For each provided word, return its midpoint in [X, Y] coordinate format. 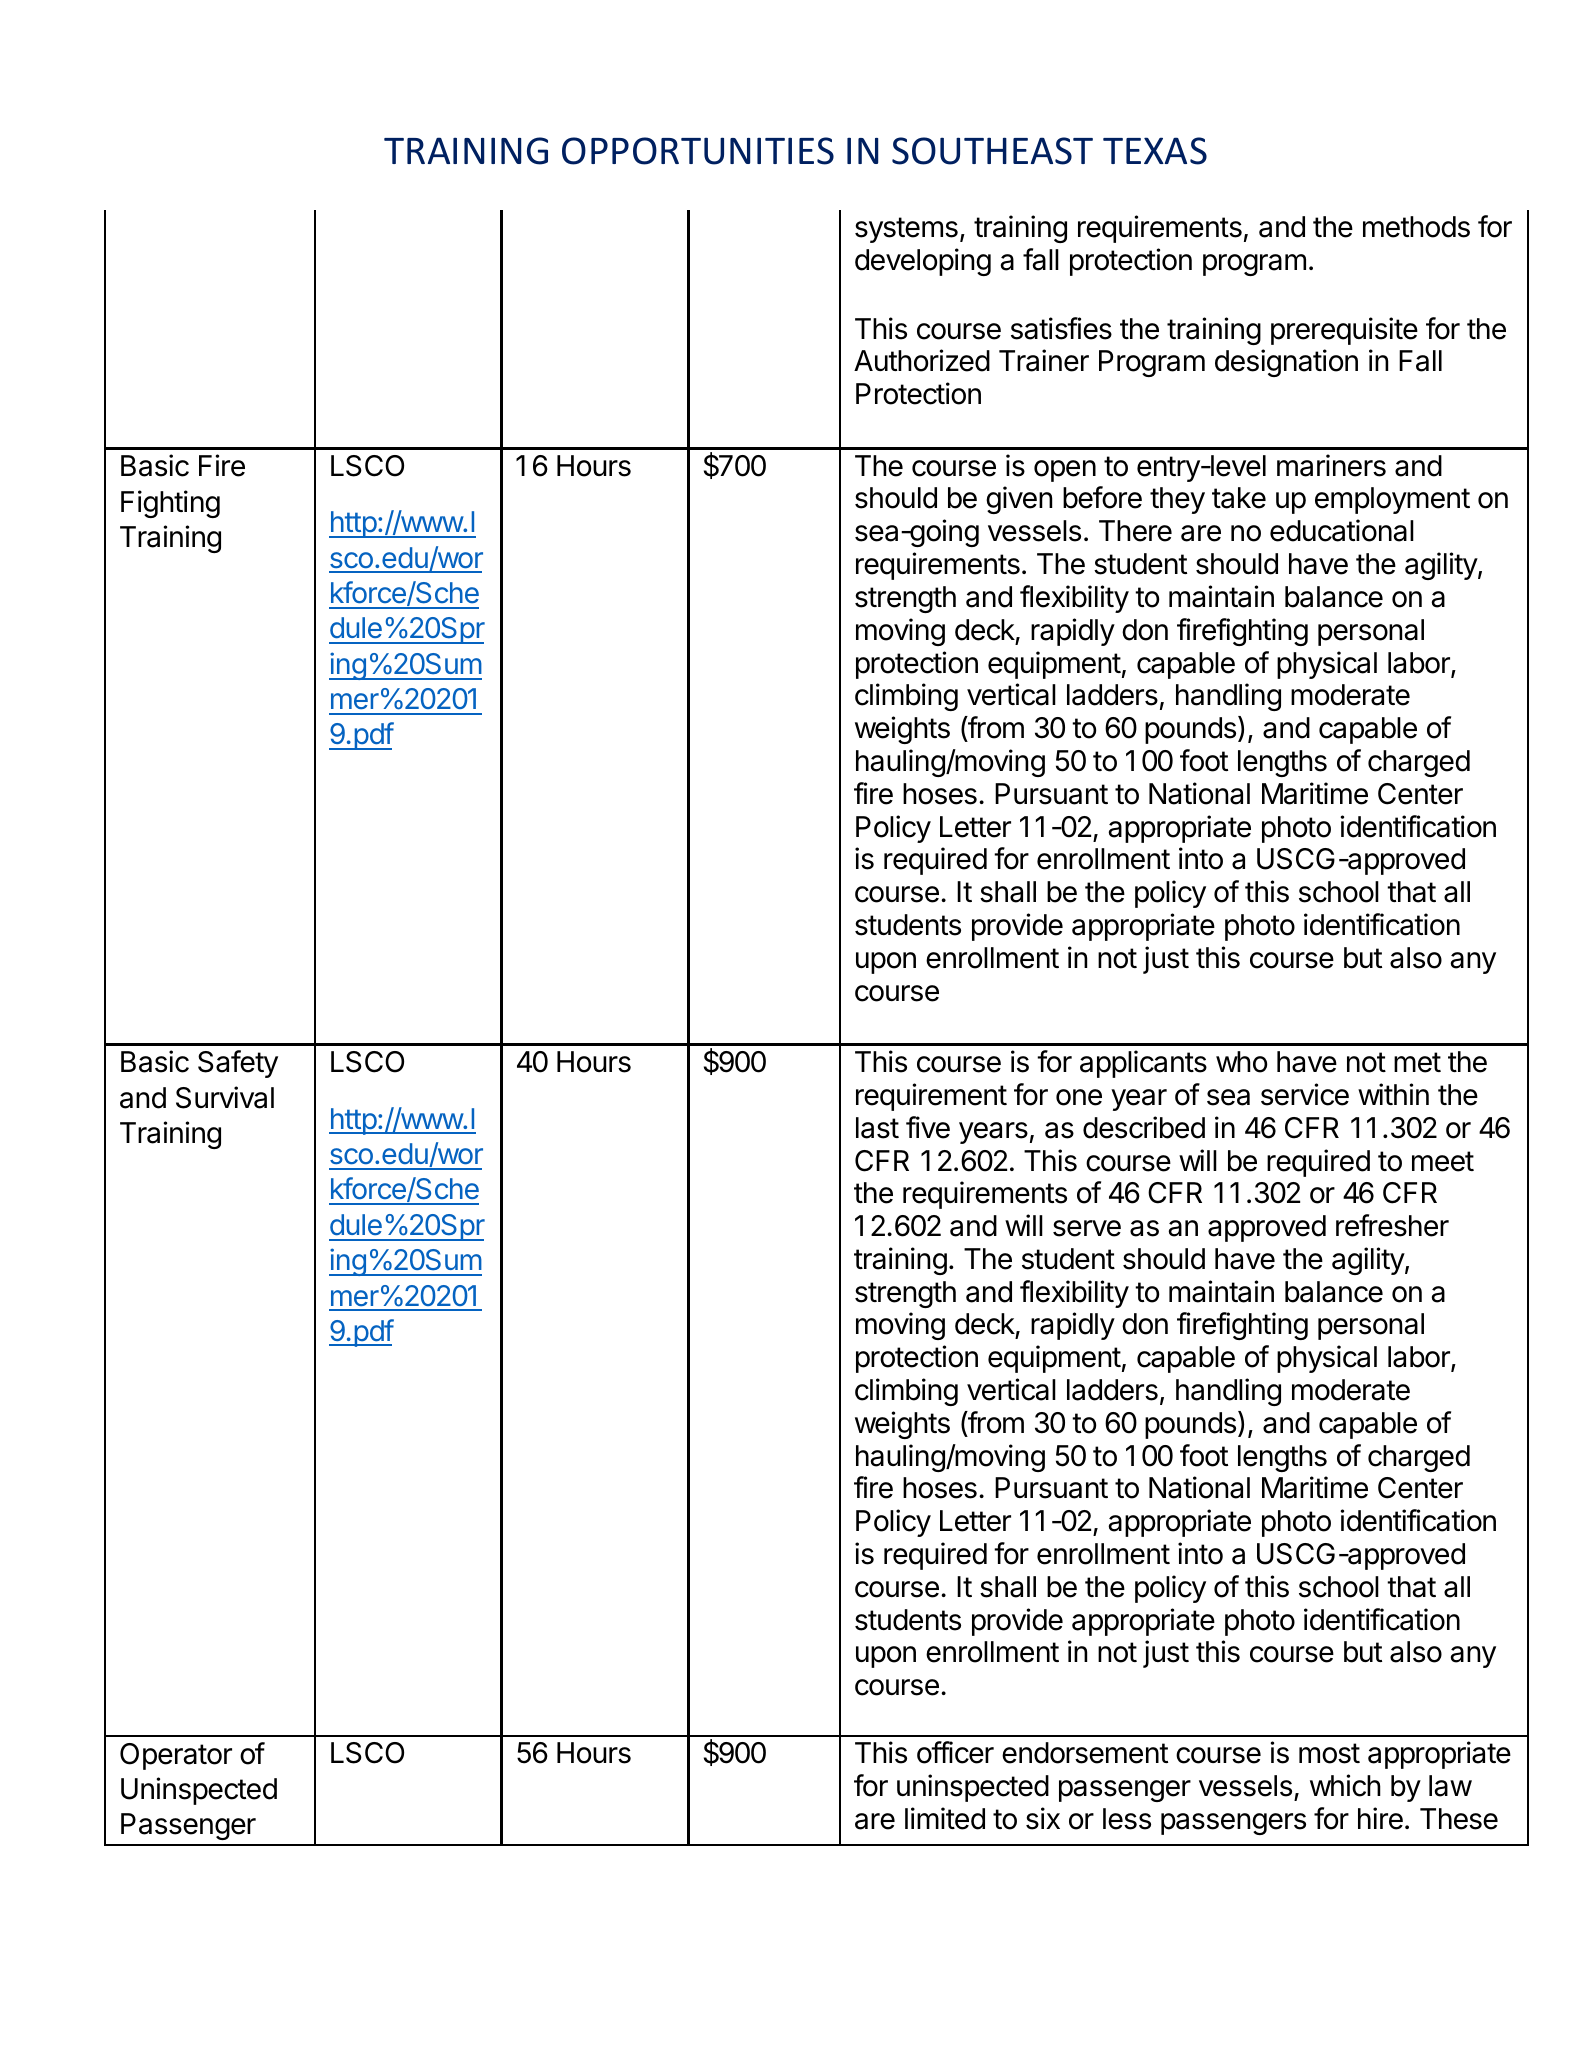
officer [955, 1752]
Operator [176, 1756]
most [1329, 1753]
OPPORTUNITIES [698, 151]
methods [1416, 227]
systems [906, 230]
